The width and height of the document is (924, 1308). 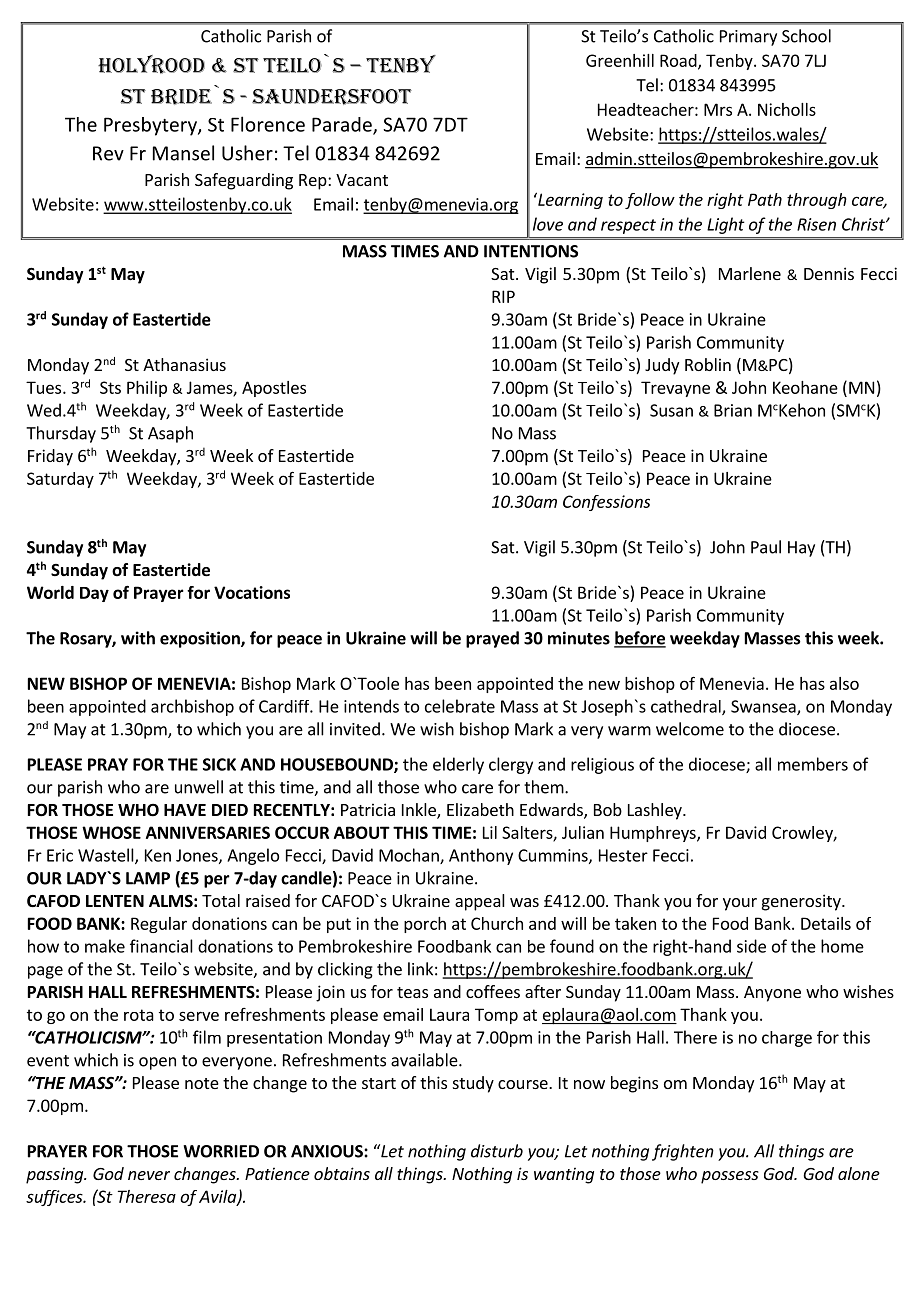 I want to click on never, so click(x=149, y=1175).
